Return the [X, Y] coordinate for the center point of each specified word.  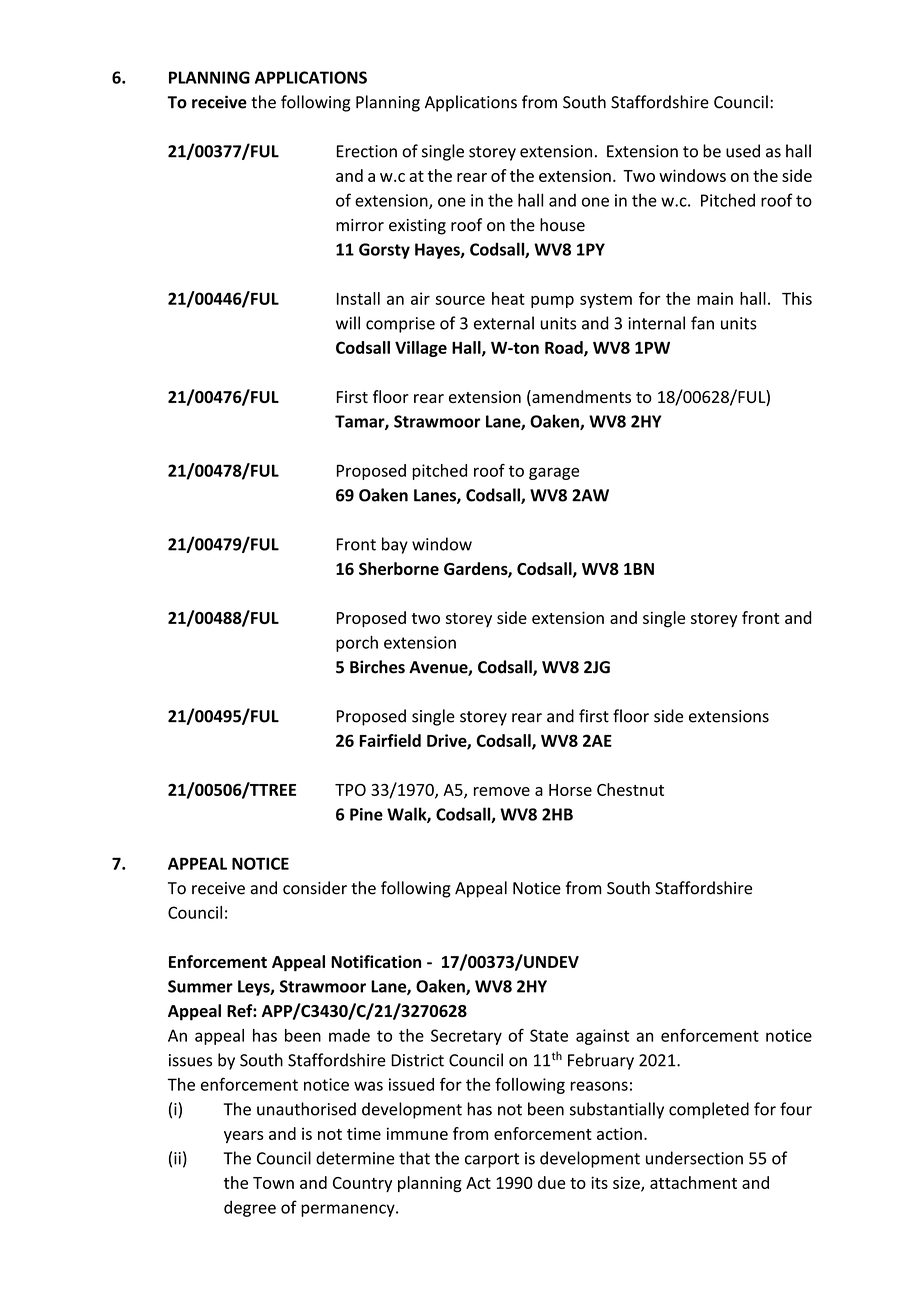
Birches [377, 667]
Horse [570, 790]
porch [357, 644]
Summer [200, 986]
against [602, 1037]
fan [702, 323]
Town [273, 1183]
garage [554, 473]
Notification [376, 961]
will [348, 323]
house [562, 225]
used [743, 151]
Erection [367, 151]
